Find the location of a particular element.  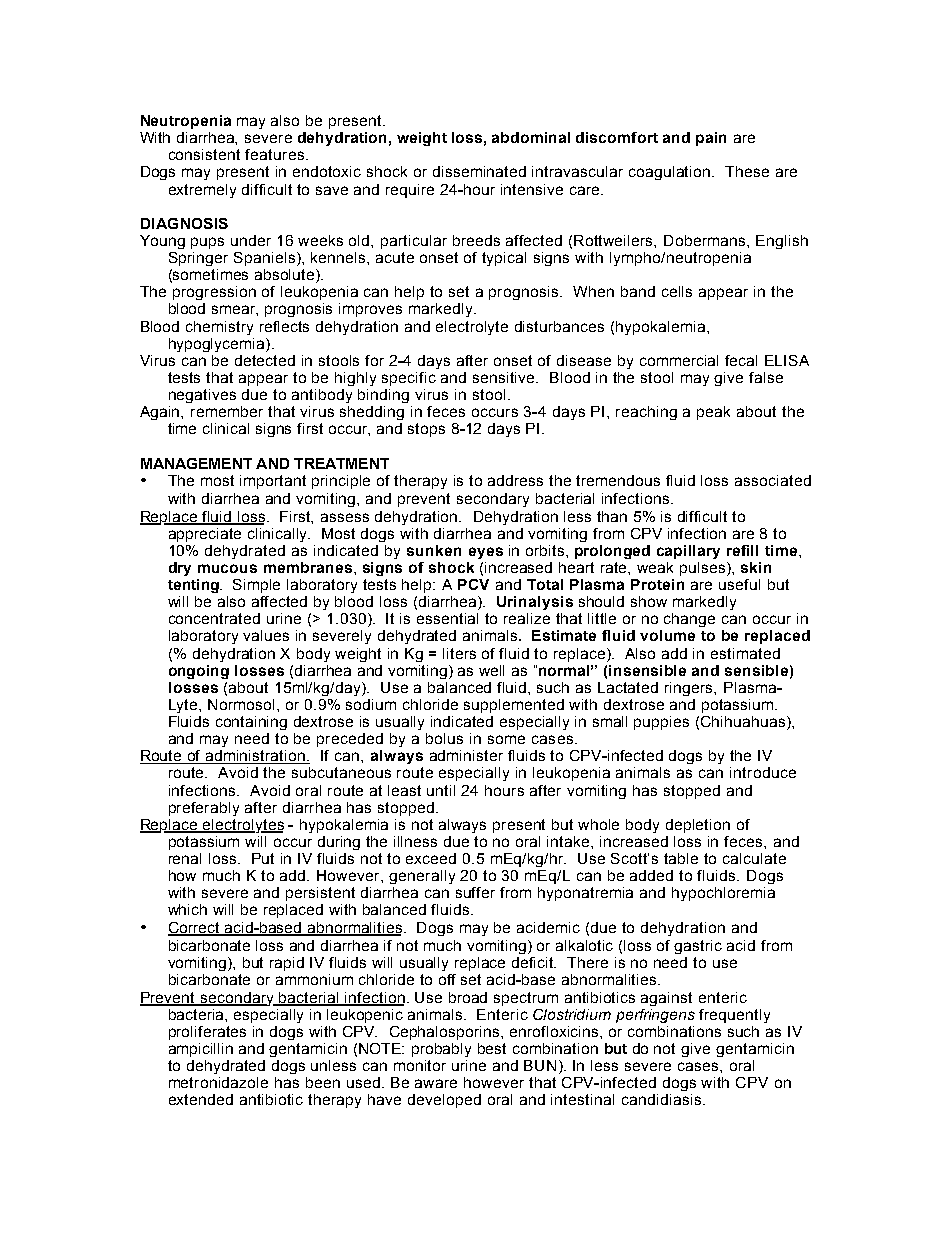

pain is located at coordinates (711, 139).
